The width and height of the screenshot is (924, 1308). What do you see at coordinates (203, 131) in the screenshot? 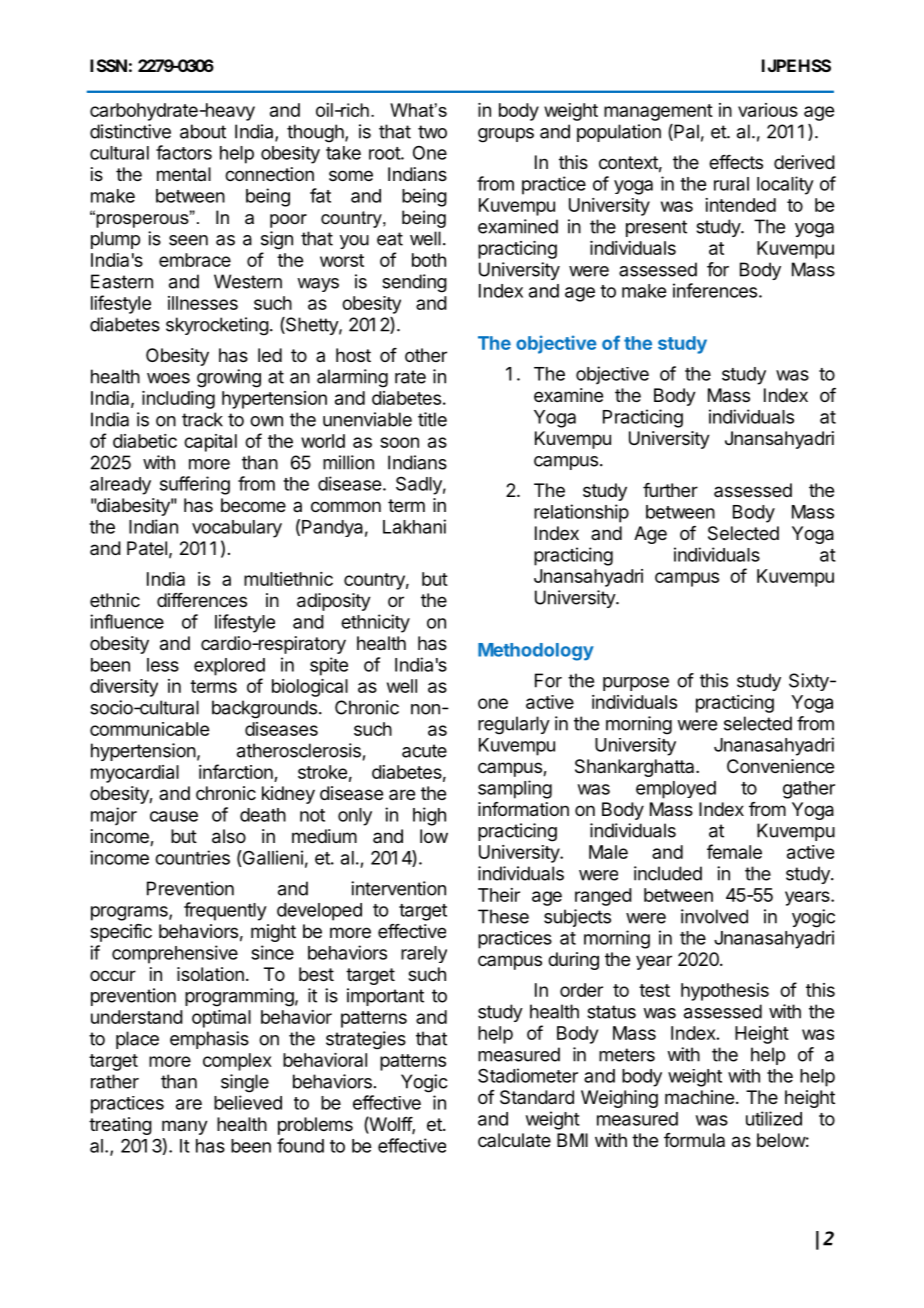
I see `about` at bounding box center [203, 131].
